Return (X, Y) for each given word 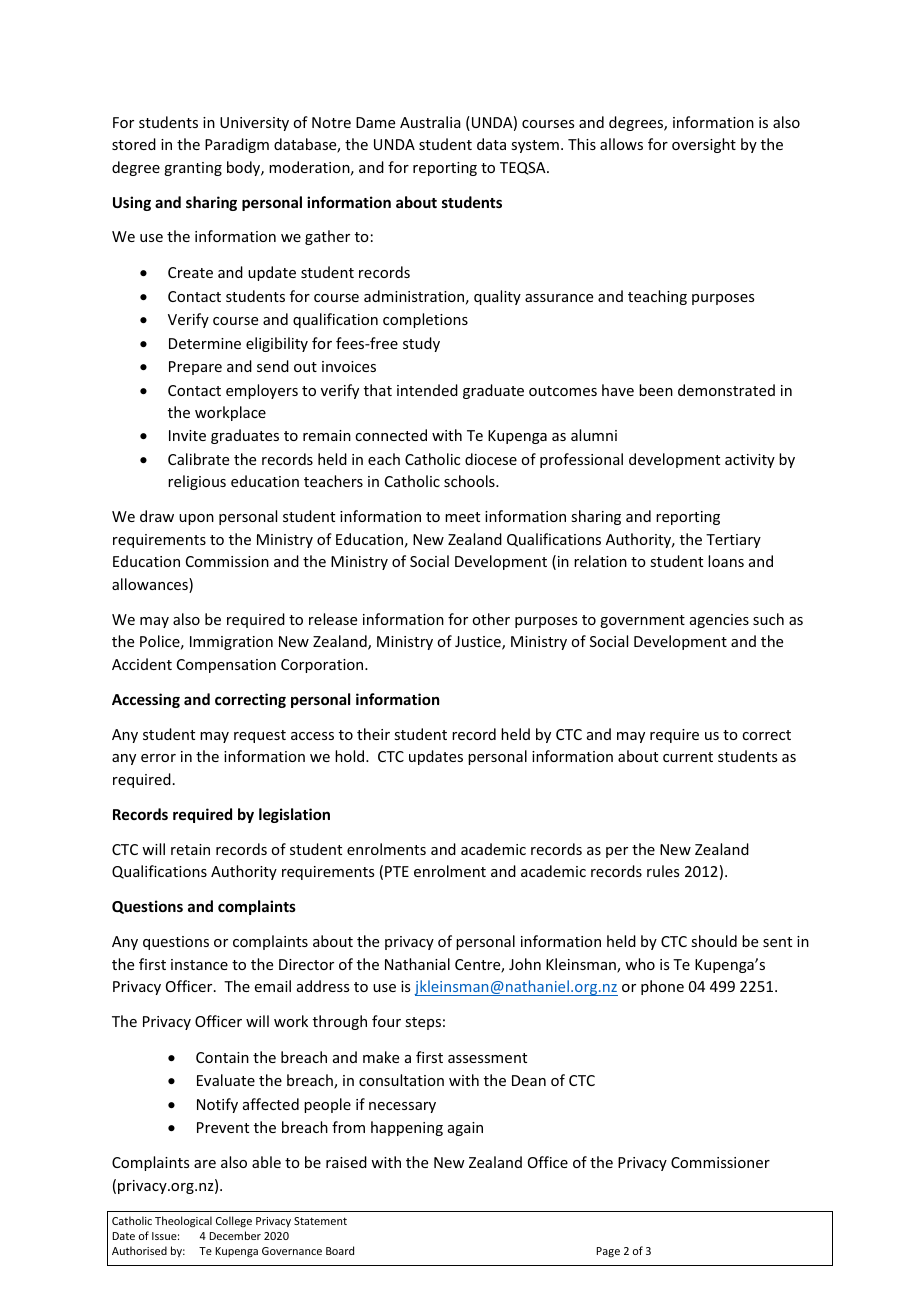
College (234, 1221)
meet (462, 517)
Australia (430, 122)
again (465, 1129)
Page (608, 1252)
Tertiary (733, 541)
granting (193, 169)
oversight (704, 145)
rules (663, 871)
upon (196, 519)
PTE (397, 871)
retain (190, 849)
